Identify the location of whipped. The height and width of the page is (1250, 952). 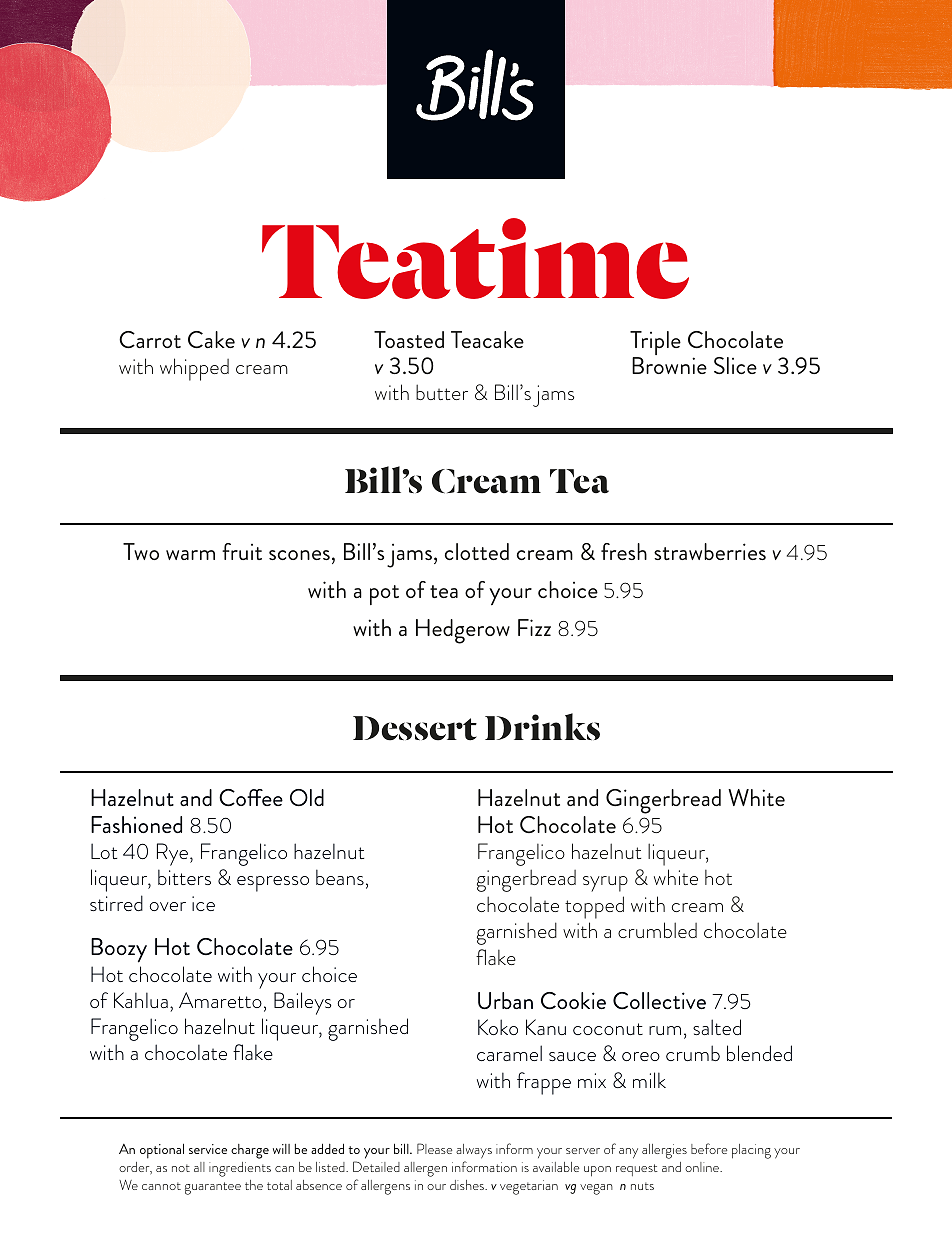
(194, 369).
